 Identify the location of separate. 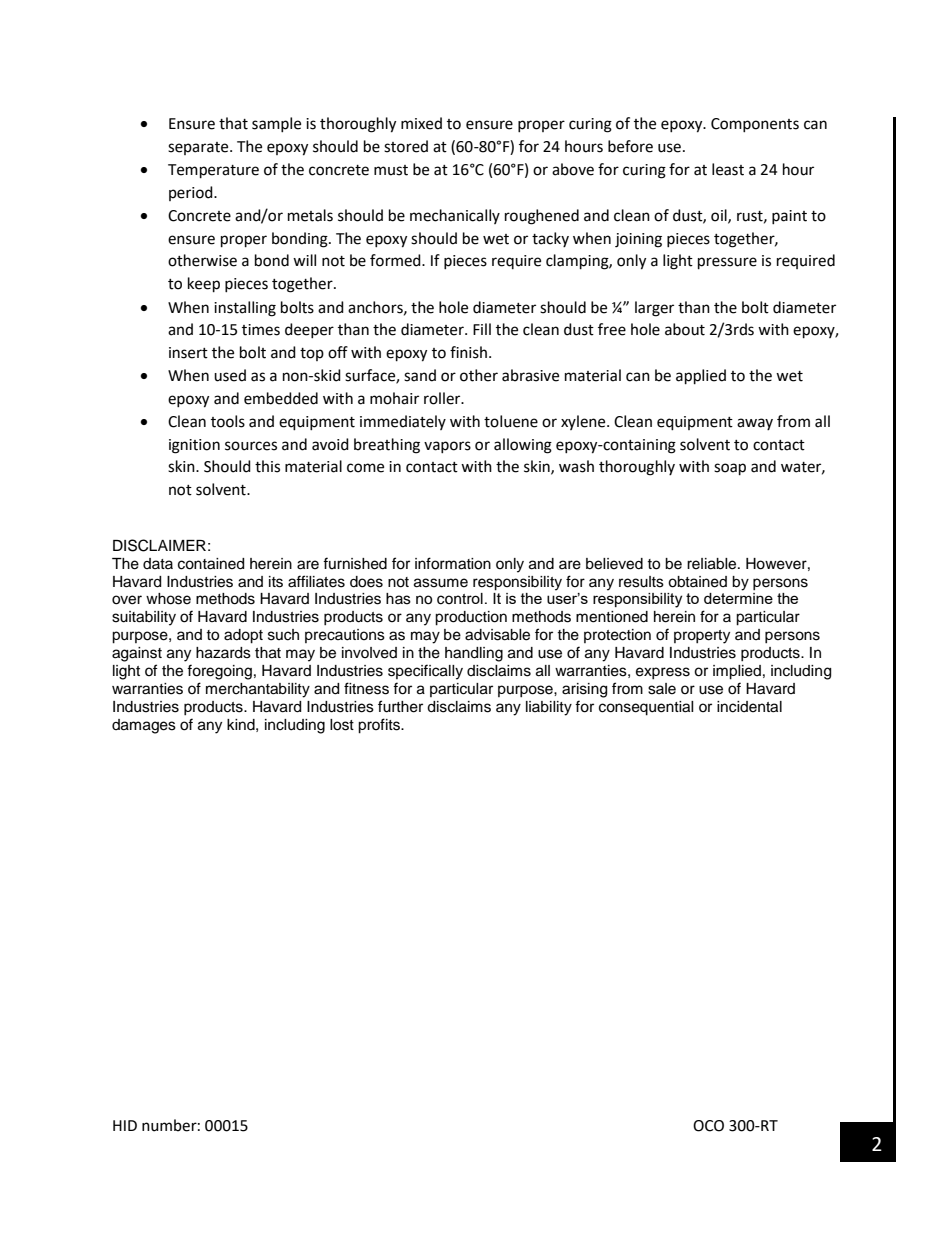
(199, 148).
